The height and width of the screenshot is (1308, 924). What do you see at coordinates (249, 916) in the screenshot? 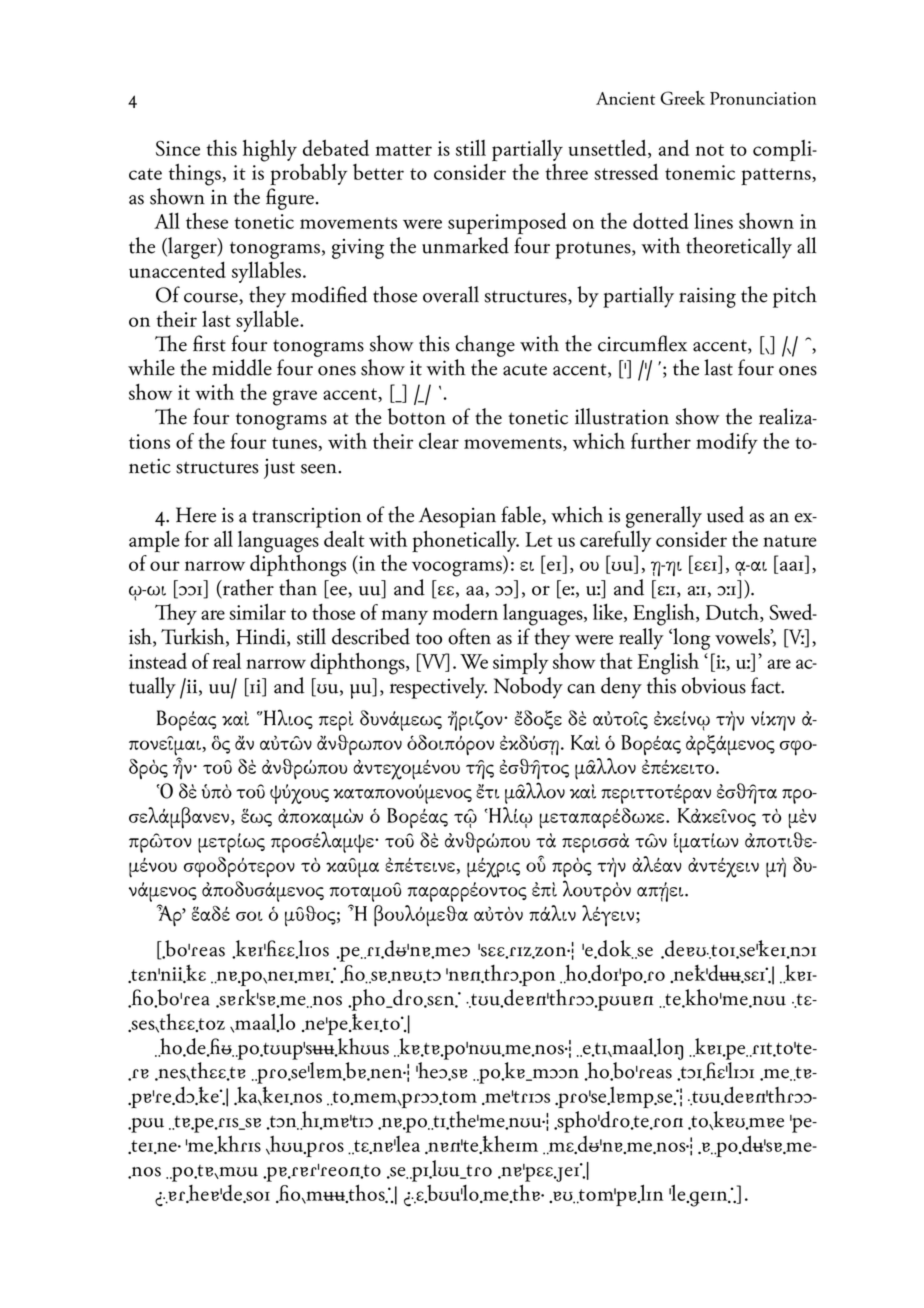
I see `soi` at bounding box center [249, 916].
